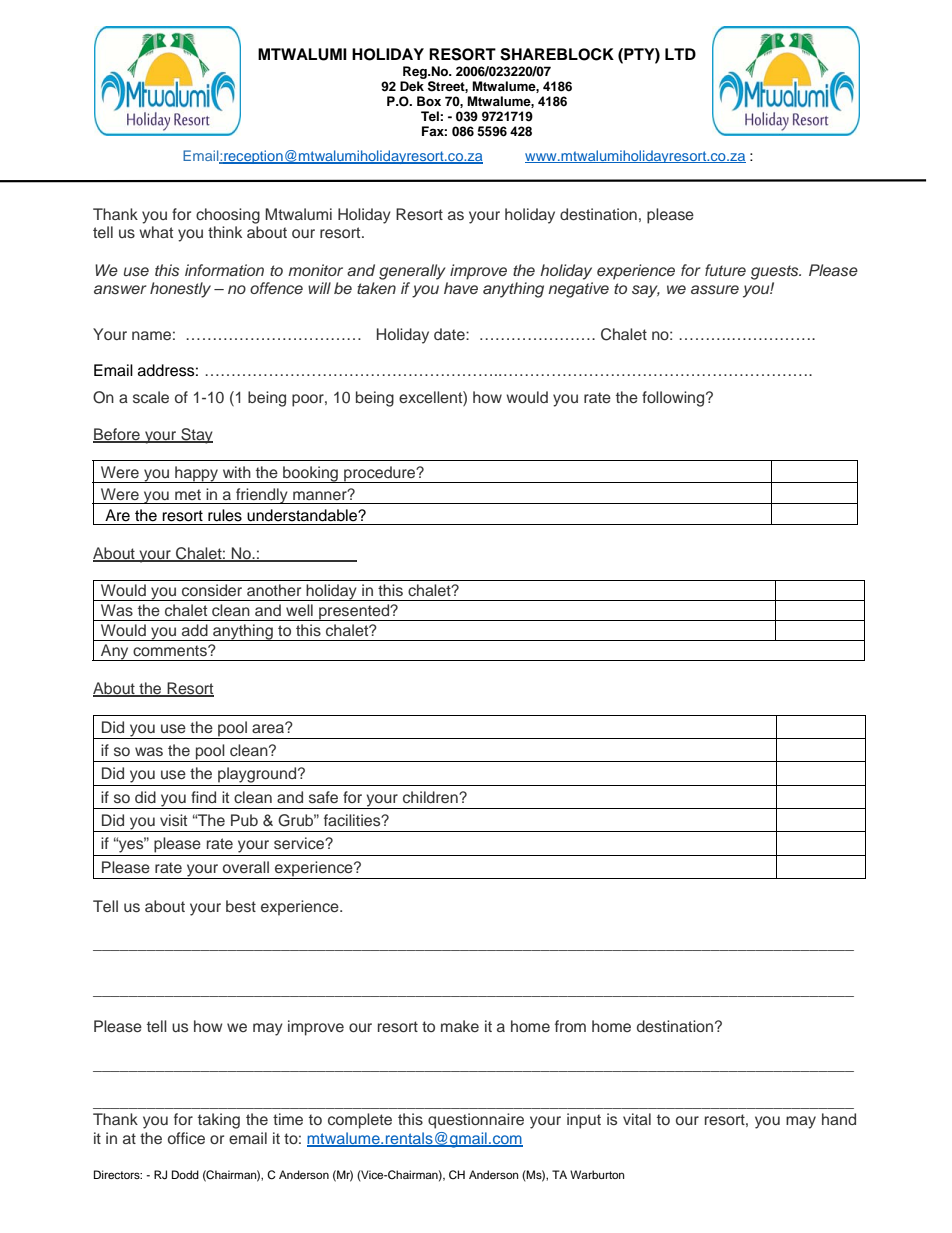 The image size is (952, 1233). I want to click on from, so click(570, 1026).
